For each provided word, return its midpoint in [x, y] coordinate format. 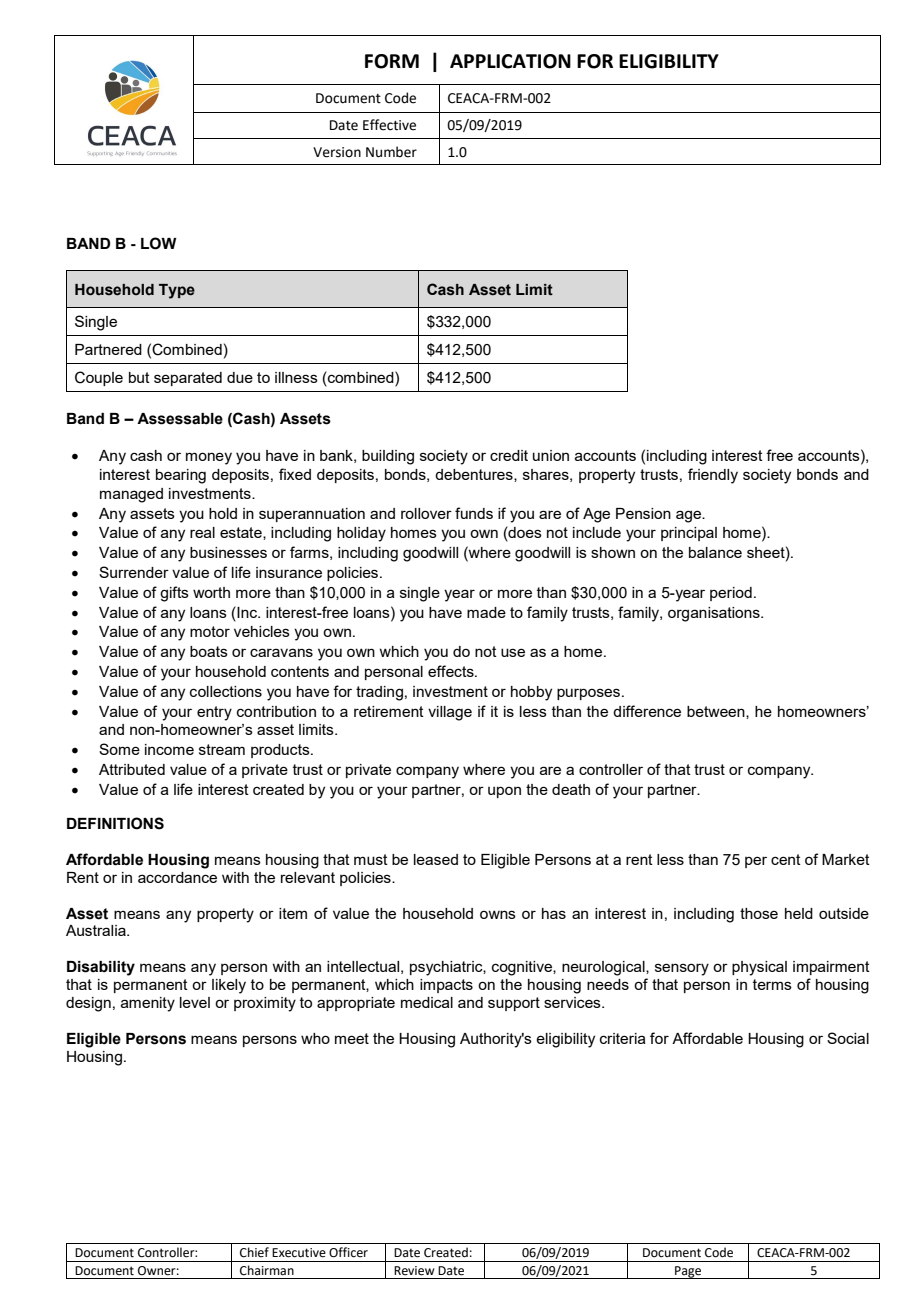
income [169, 749]
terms [772, 984]
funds [474, 513]
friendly [713, 476]
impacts [446, 986]
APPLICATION [510, 61]
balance [715, 552]
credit [509, 455]
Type [177, 291]
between [717, 712]
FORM [392, 61]
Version [337, 152]
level [195, 1002]
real [202, 532]
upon [504, 792]
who [315, 1038]
